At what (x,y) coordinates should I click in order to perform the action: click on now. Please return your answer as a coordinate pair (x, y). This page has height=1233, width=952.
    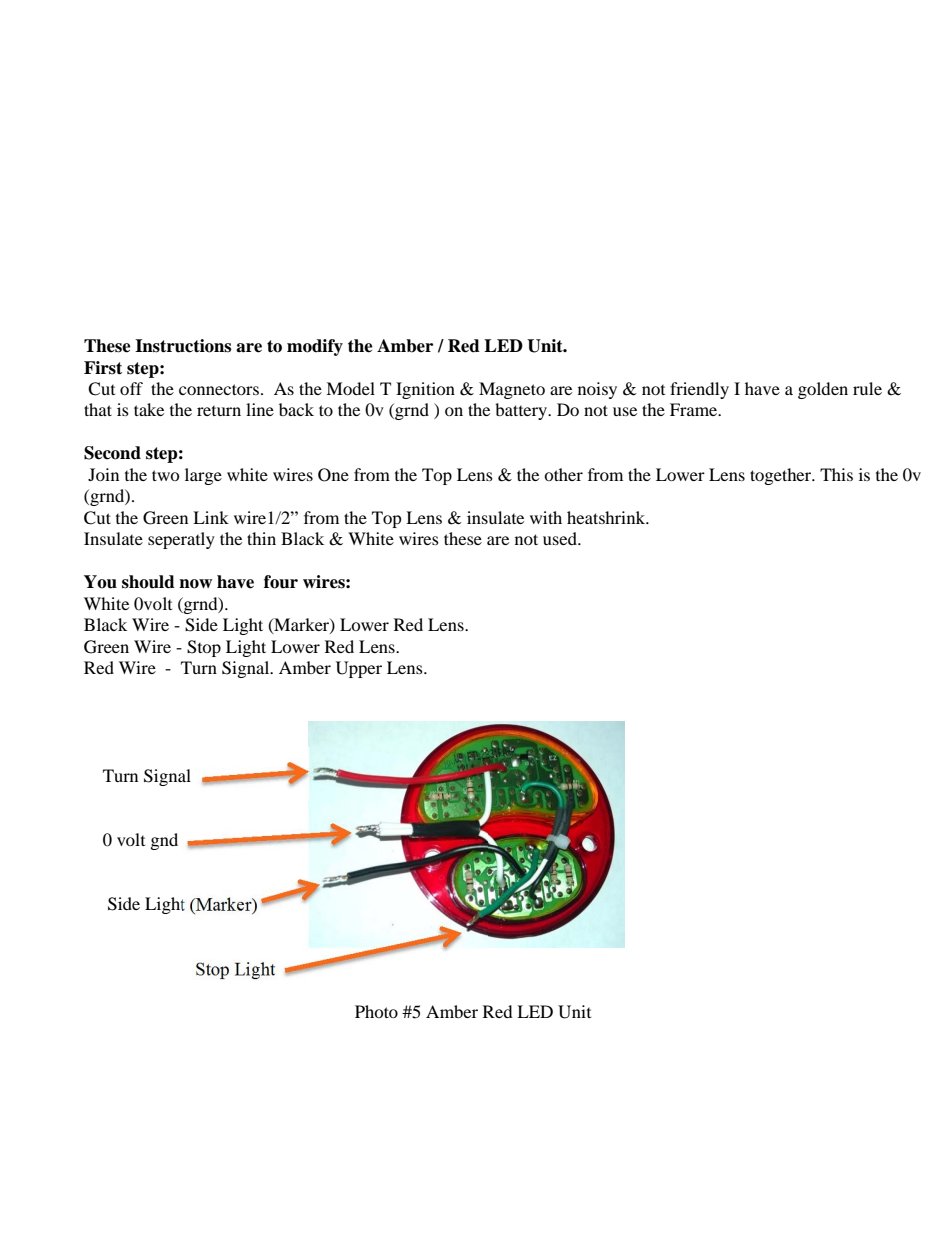
    Looking at the image, I should click on (195, 584).
